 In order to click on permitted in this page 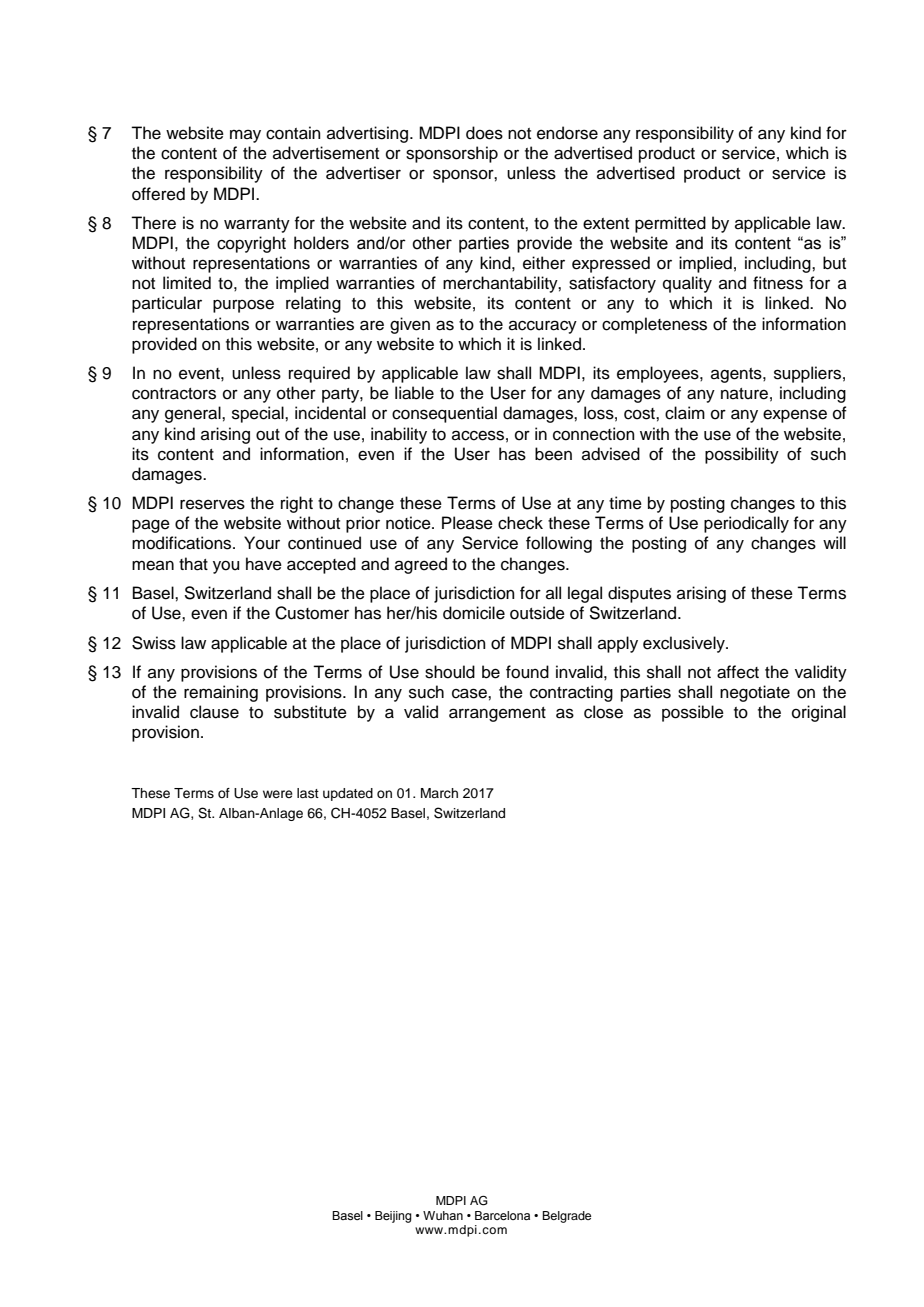, I will do `click(670, 224)`.
